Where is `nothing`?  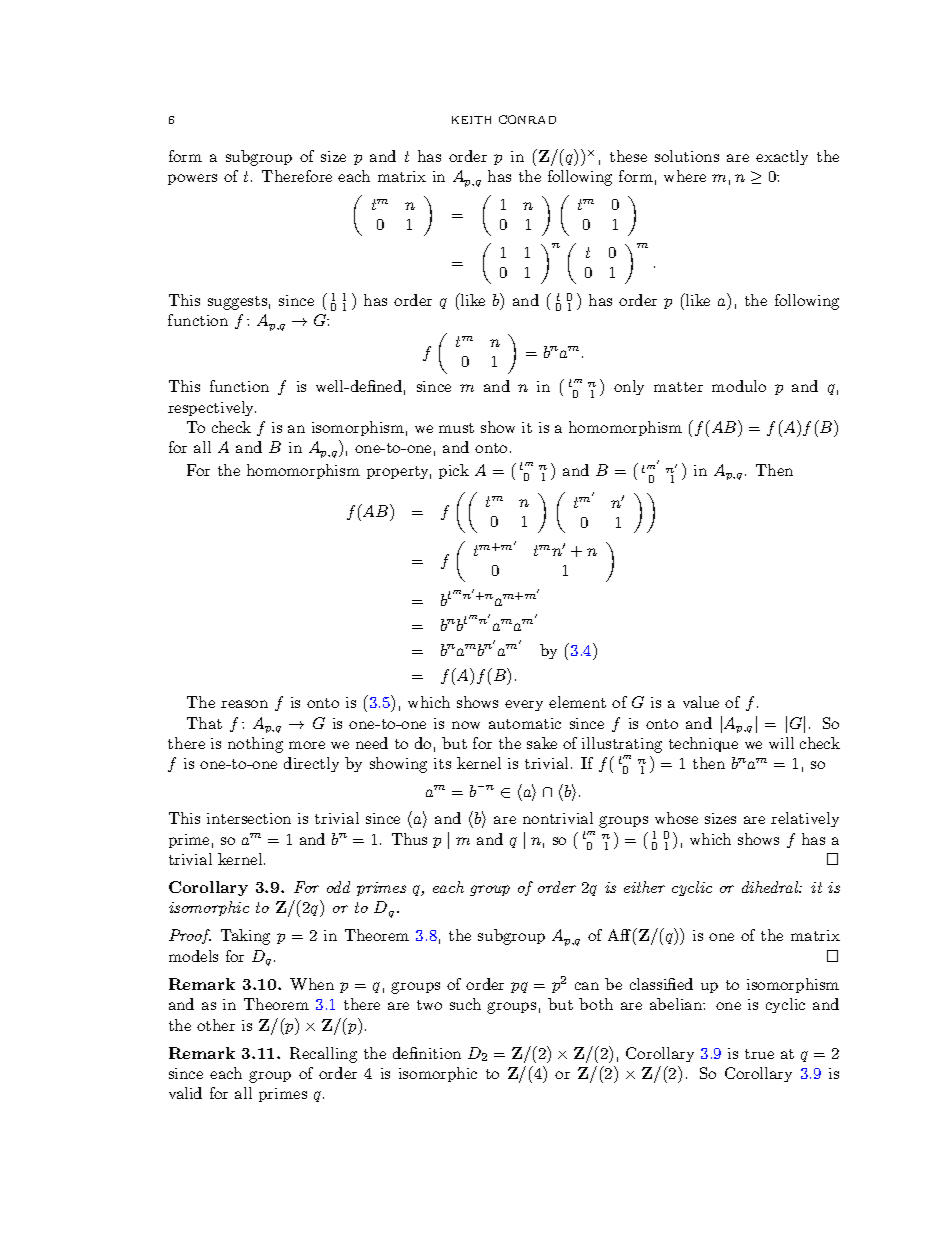
nothing is located at coordinates (255, 745).
